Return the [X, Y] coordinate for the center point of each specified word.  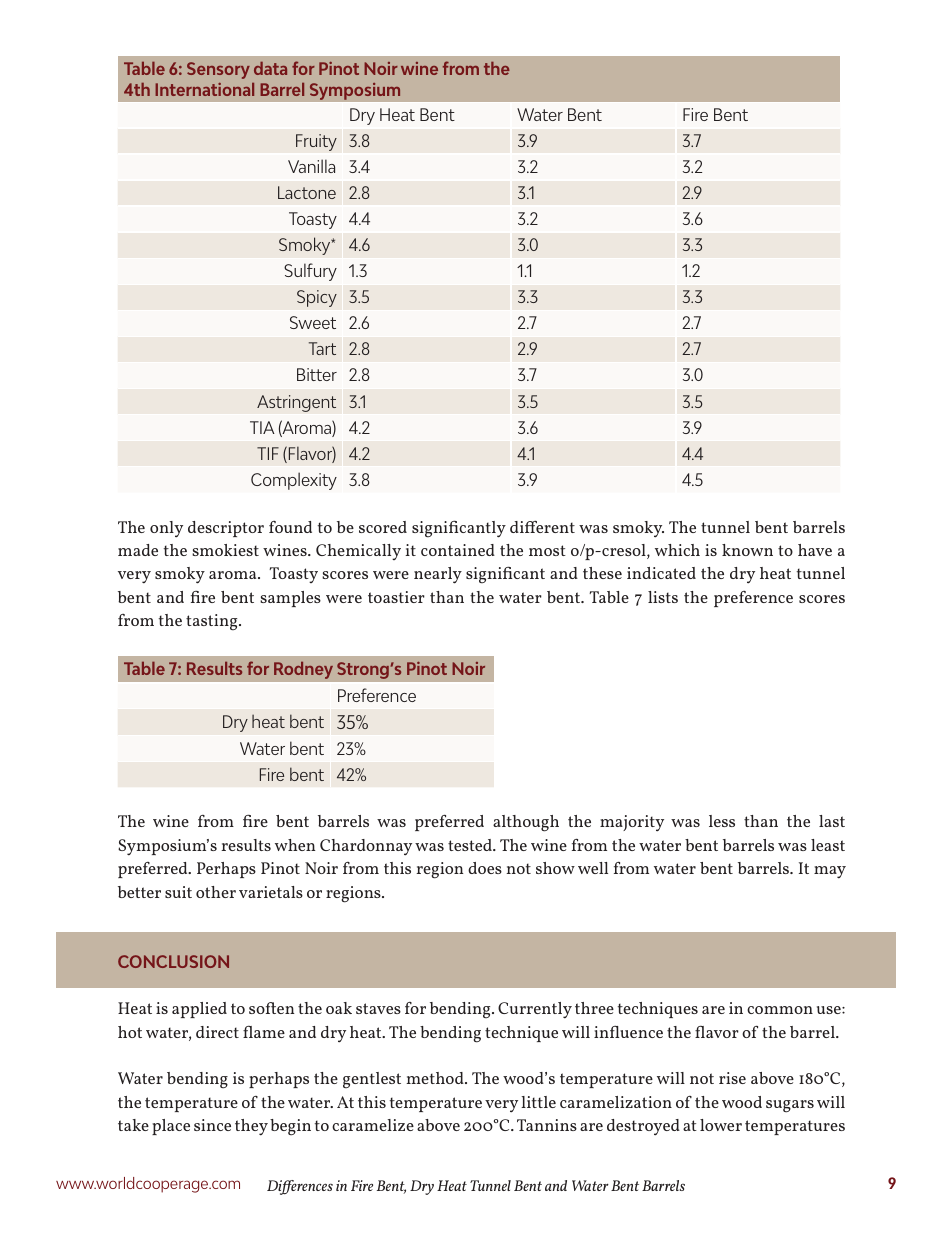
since [212, 1125]
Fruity [316, 142]
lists [663, 597]
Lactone [307, 192]
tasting [213, 622]
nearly [438, 575]
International [204, 89]
